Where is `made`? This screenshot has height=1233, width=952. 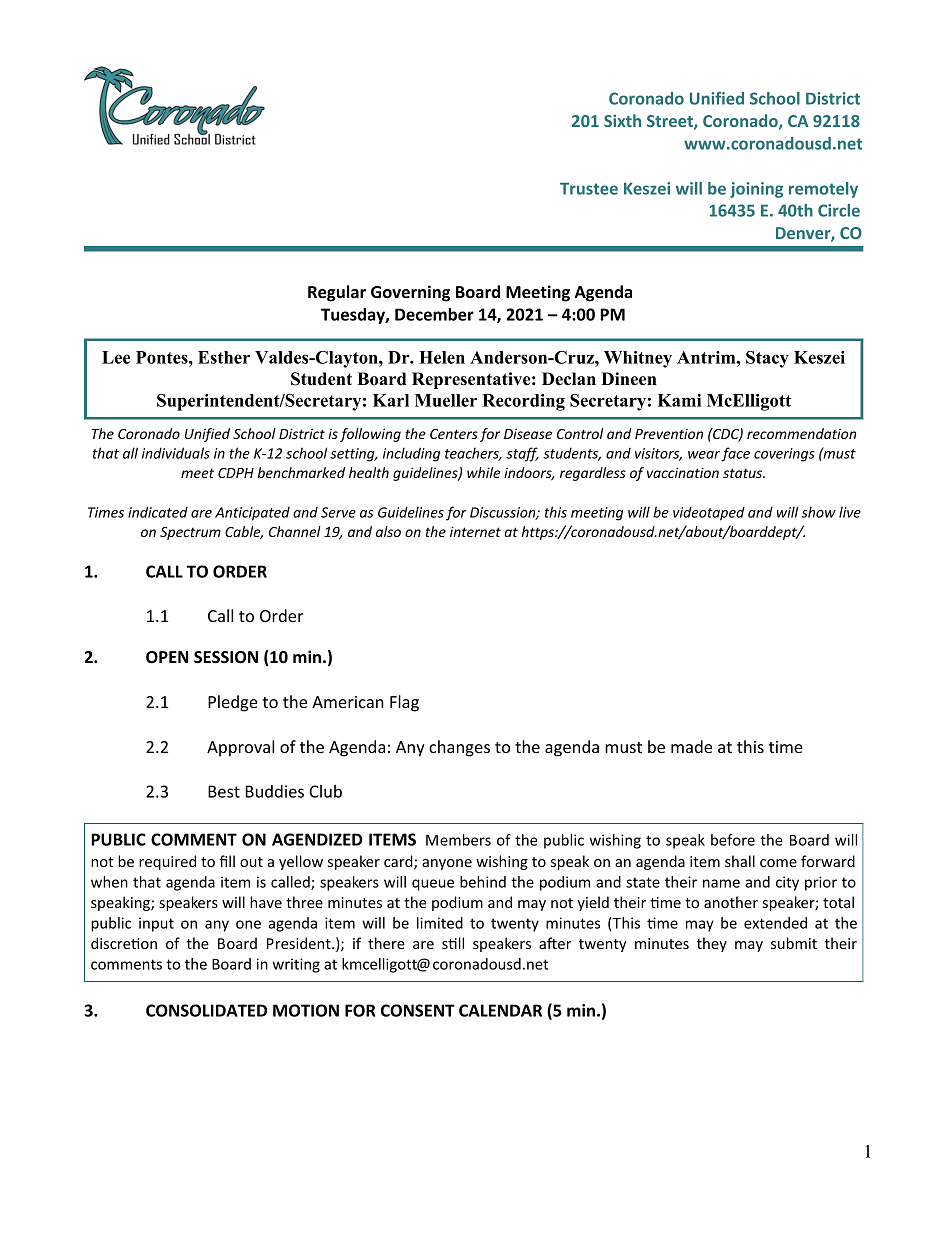 made is located at coordinates (691, 746).
